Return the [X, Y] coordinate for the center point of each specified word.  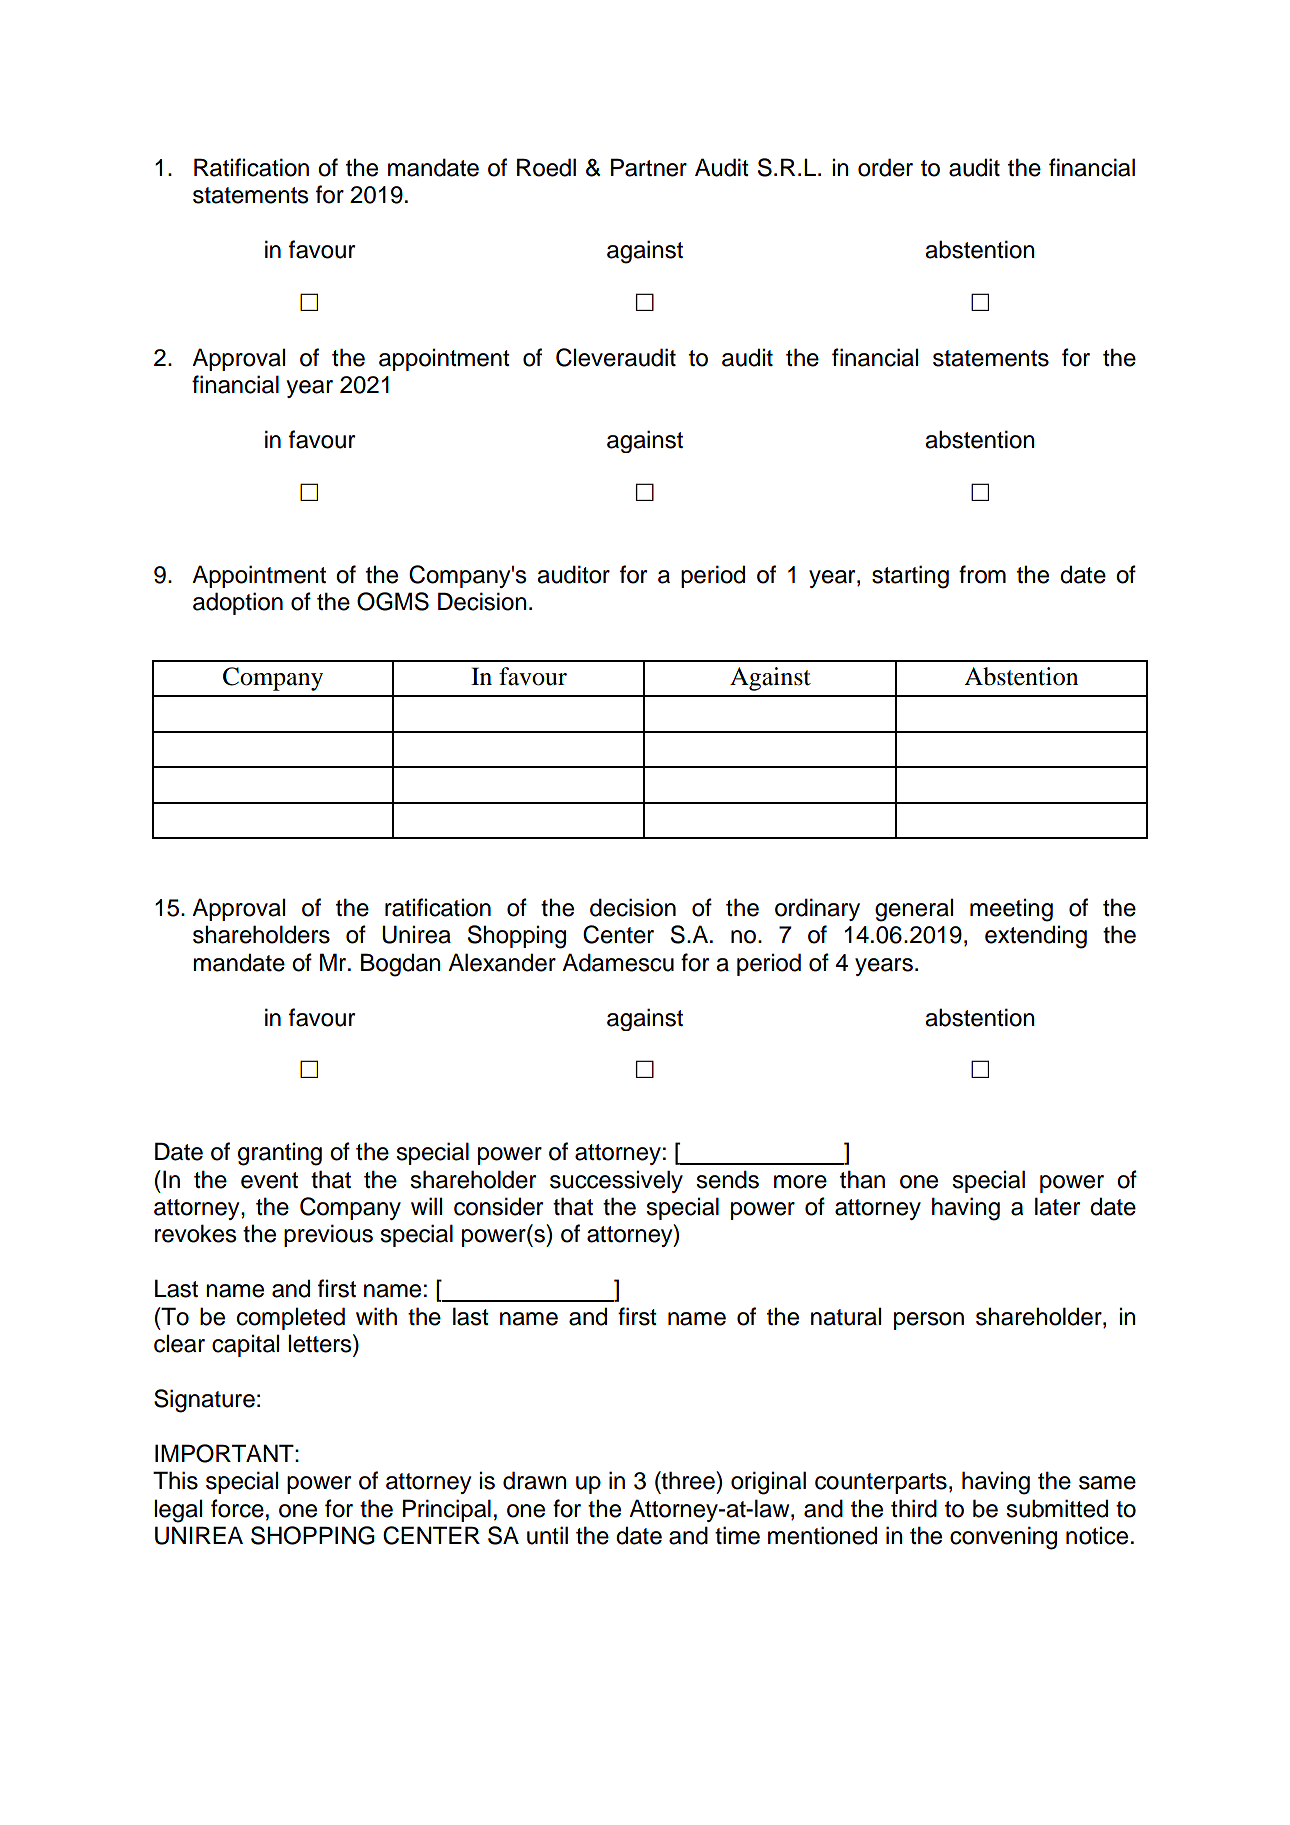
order [885, 167]
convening [1003, 1538]
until [547, 1535]
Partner [649, 167]
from [982, 574]
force [237, 1508]
